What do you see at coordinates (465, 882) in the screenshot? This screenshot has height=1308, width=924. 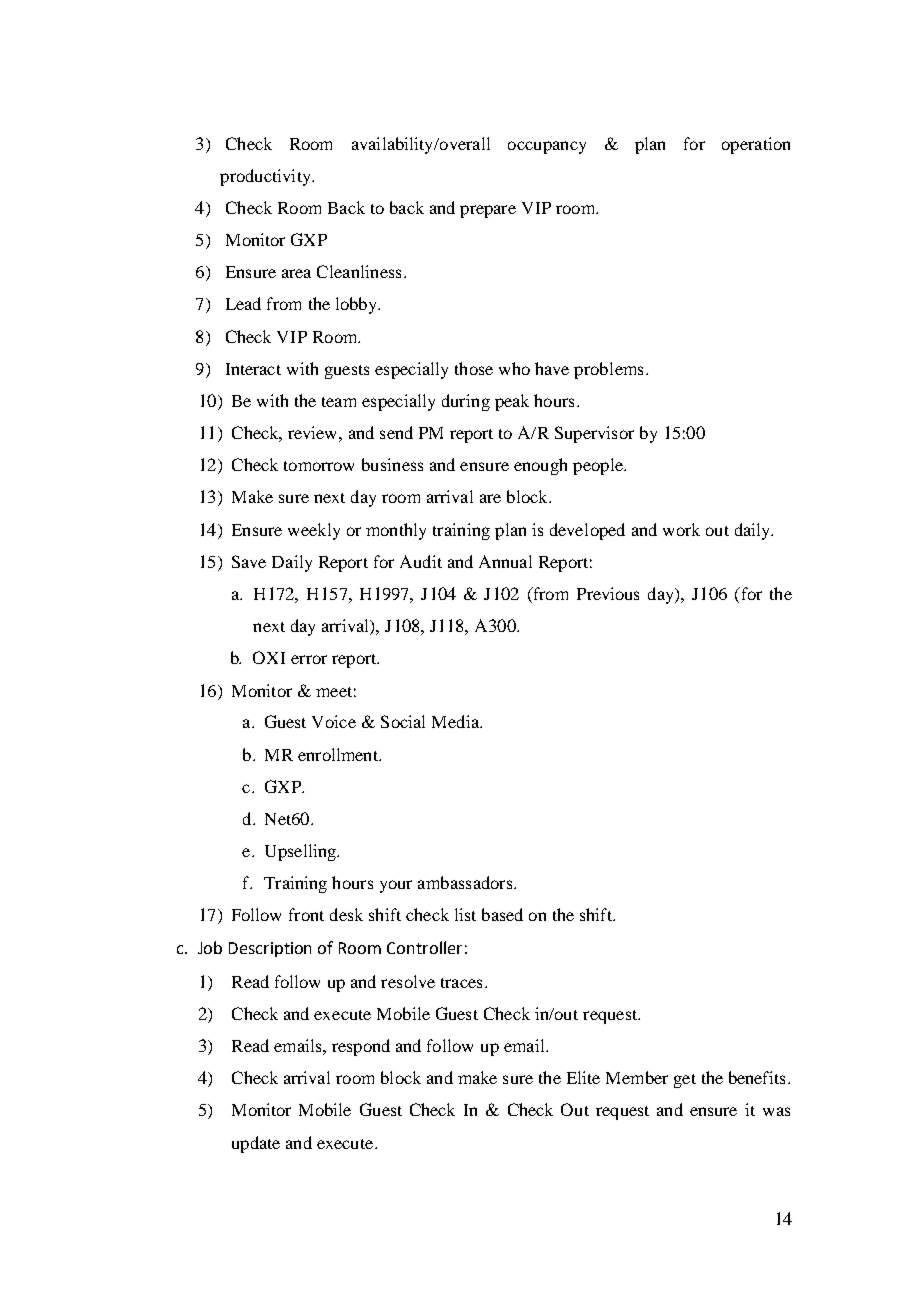 I see `ambassadors` at bounding box center [465, 882].
